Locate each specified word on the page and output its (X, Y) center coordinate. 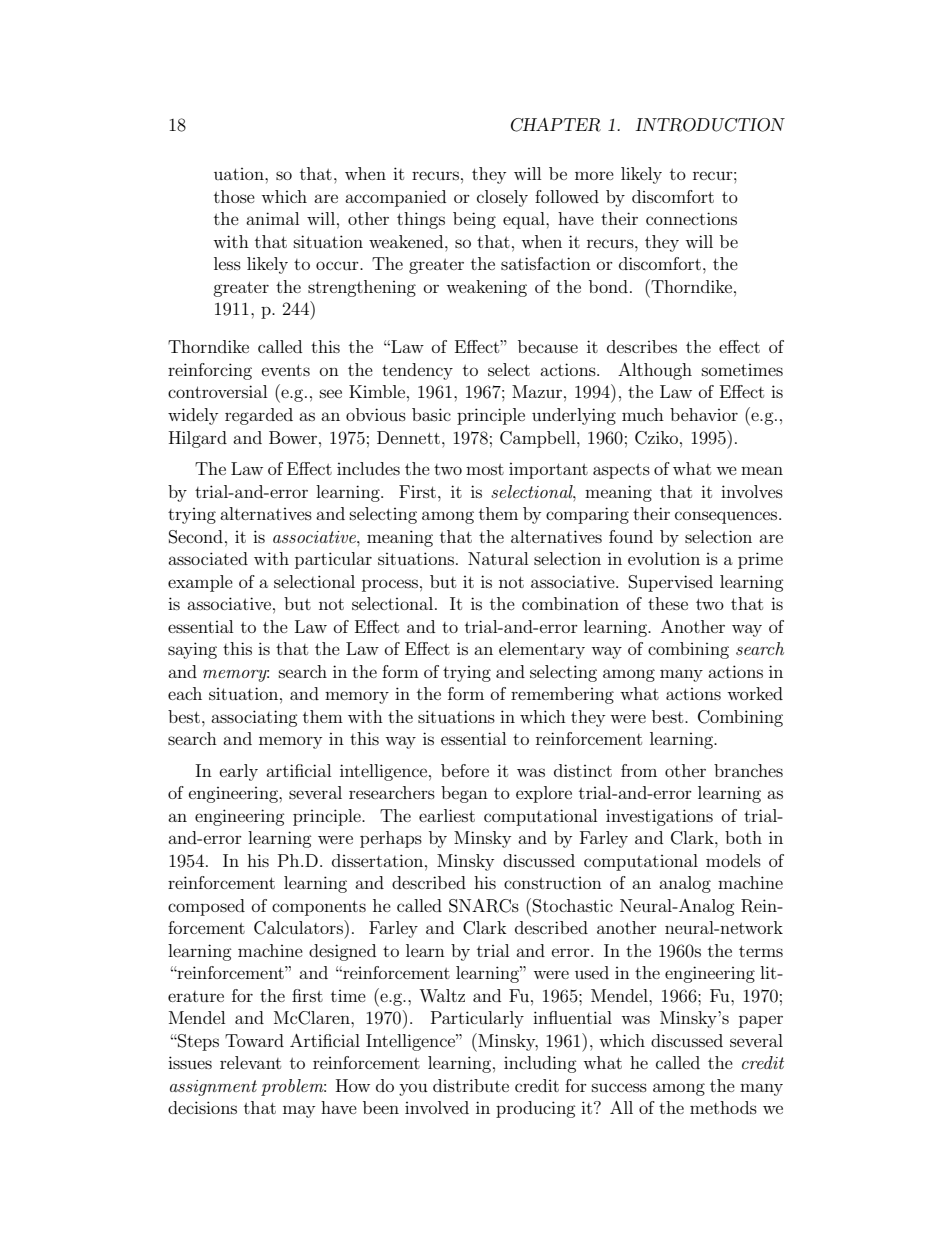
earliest (447, 815)
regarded (259, 416)
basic (431, 414)
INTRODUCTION (710, 125)
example (200, 583)
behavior (704, 414)
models (733, 860)
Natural (498, 558)
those (234, 196)
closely (502, 198)
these (668, 603)
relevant (250, 1062)
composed (206, 907)
